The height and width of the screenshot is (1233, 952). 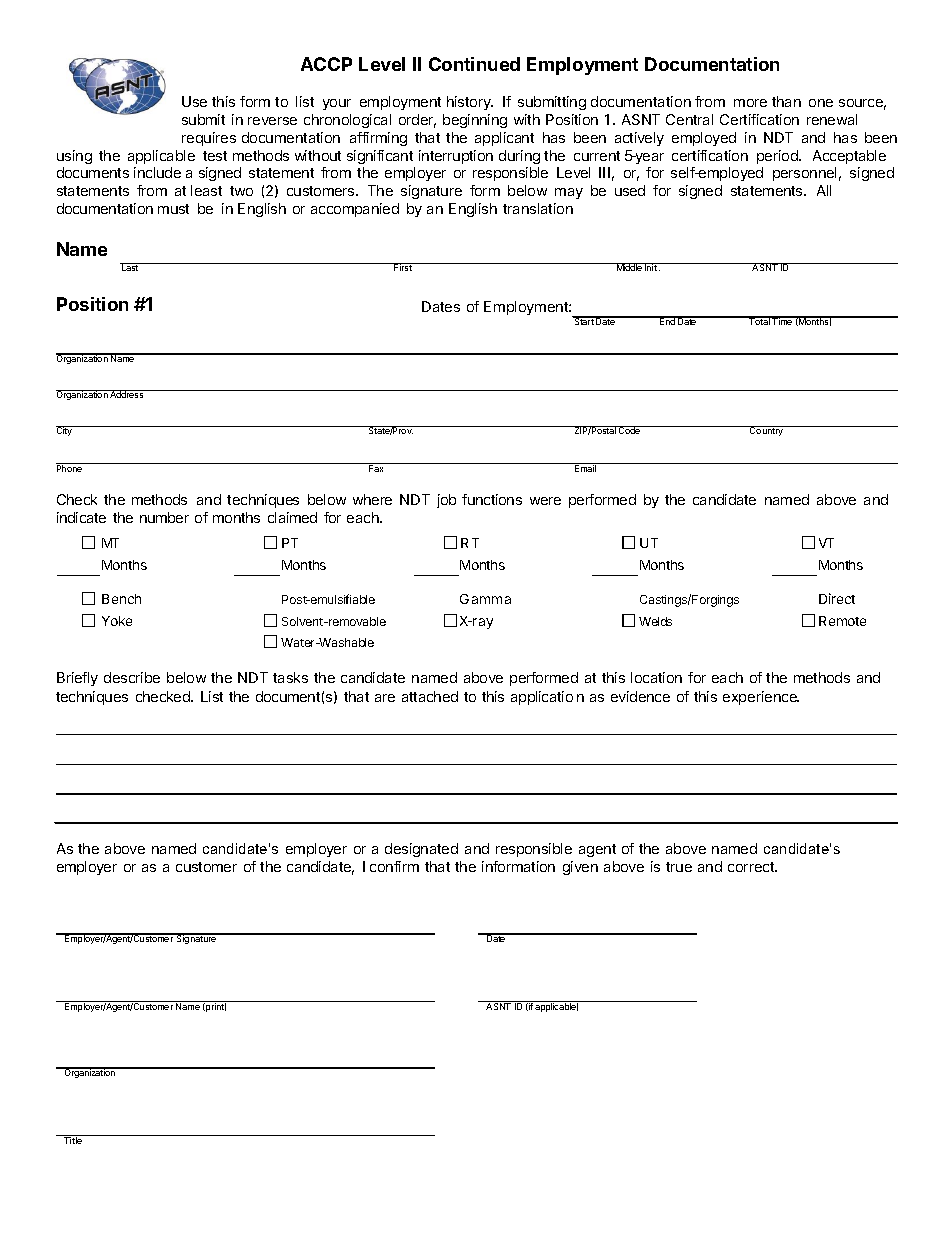 What do you see at coordinates (837, 598) in the screenshot?
I see `Direct` at bounding box center [837, 598].
